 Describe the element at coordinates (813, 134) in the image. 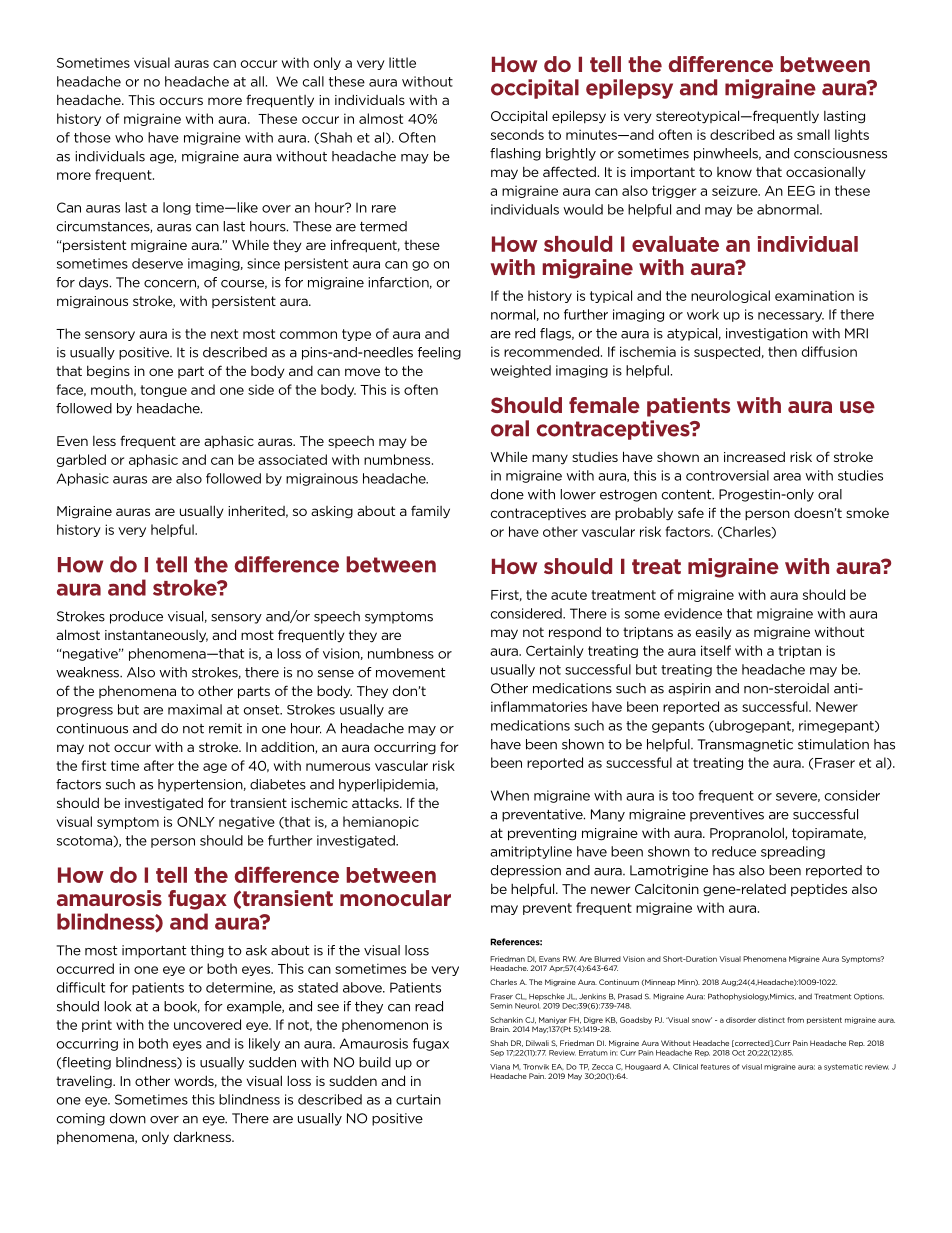

I see `small` at that location.
